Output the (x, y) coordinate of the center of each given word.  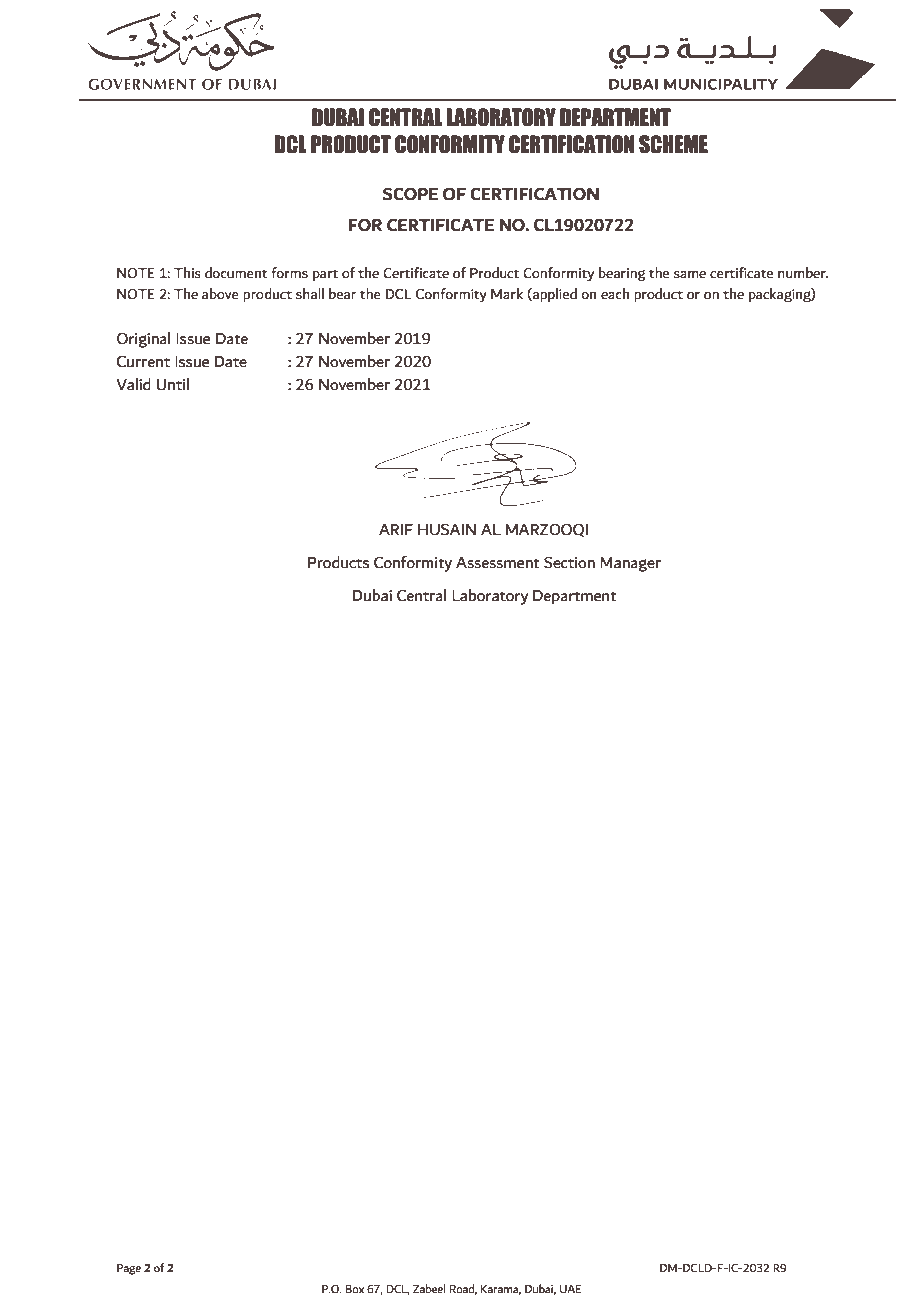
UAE (570, 1289)
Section (569, 562)
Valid (133, 384)
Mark (507, 294)
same (690, 275)
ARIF (396, 529)
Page (129, 1269)
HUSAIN (447, 529)
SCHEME (673, 144)
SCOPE (410, 194)
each (615, 294)
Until (172, 384)
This (187, 273)
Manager (630, 564)
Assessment (498, 563)
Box (354, 1289)
